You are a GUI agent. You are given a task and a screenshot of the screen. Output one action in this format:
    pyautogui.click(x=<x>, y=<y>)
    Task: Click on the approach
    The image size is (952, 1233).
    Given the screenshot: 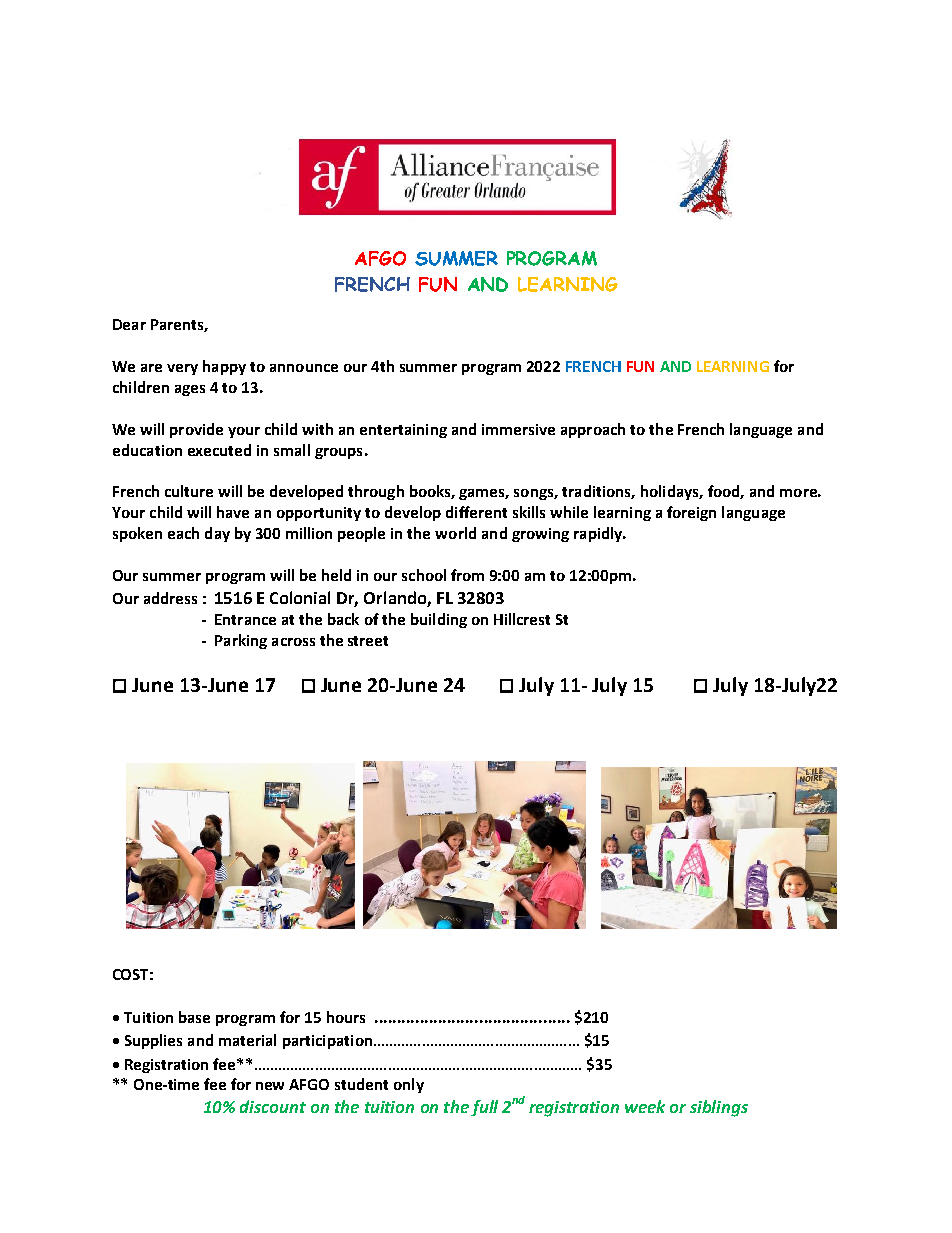 What is the action you would take?
    pyautogui.click(x=593, y=430)
